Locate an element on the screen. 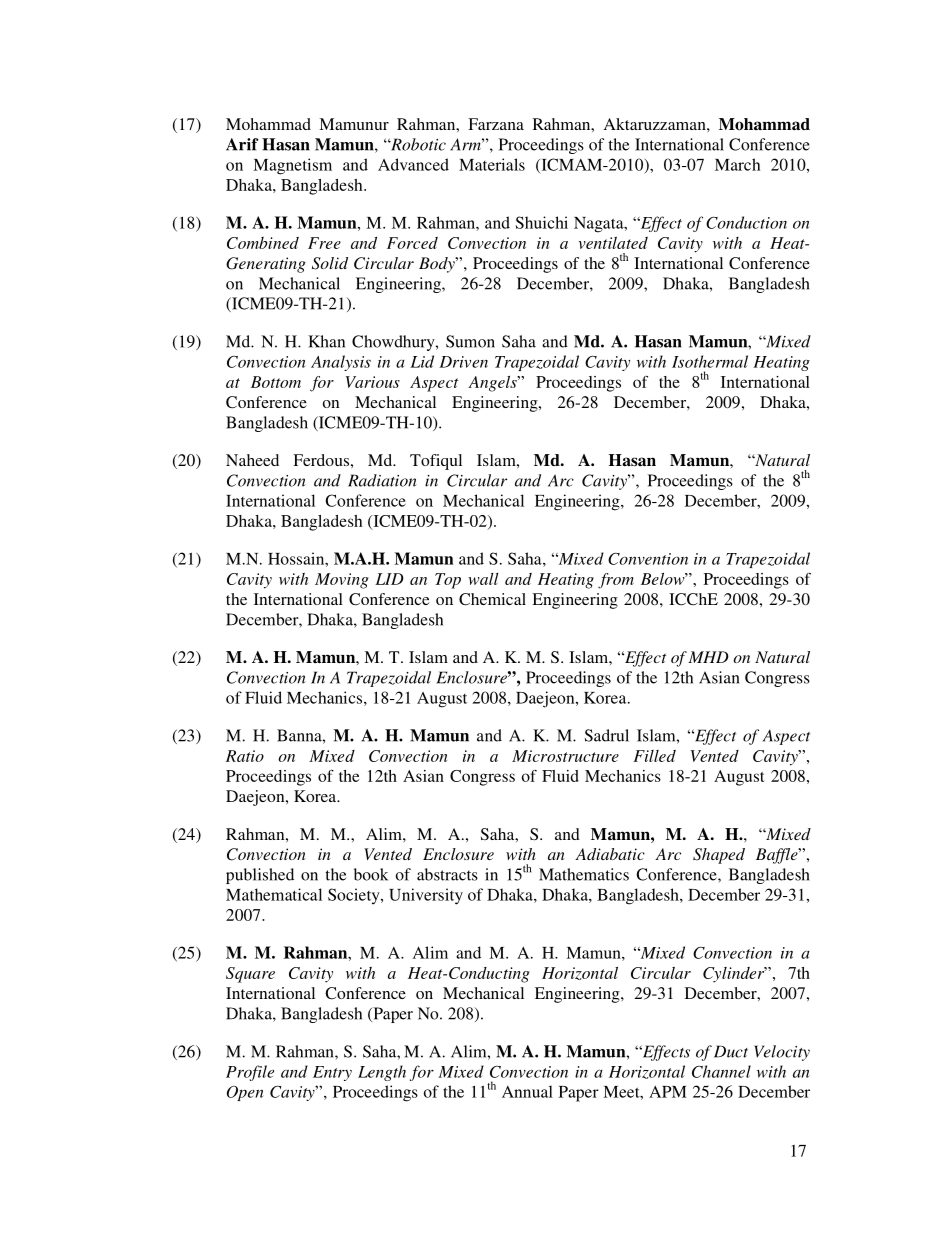 The width and height of the screenshot is (952, 1233). Materials is located at coordinates (492, 164).
